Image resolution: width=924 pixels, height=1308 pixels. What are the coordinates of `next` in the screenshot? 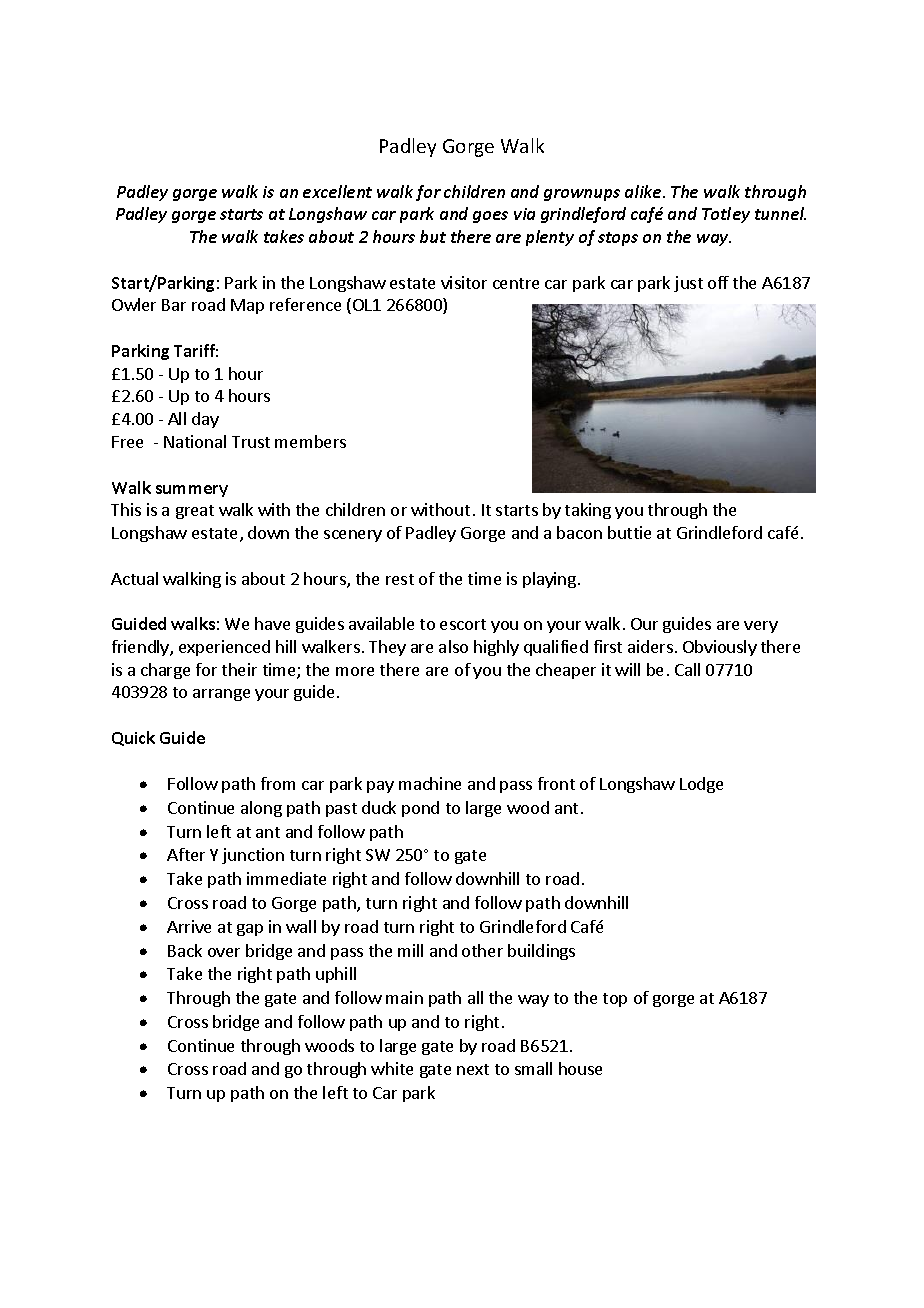 It's located at (473, 1069).
